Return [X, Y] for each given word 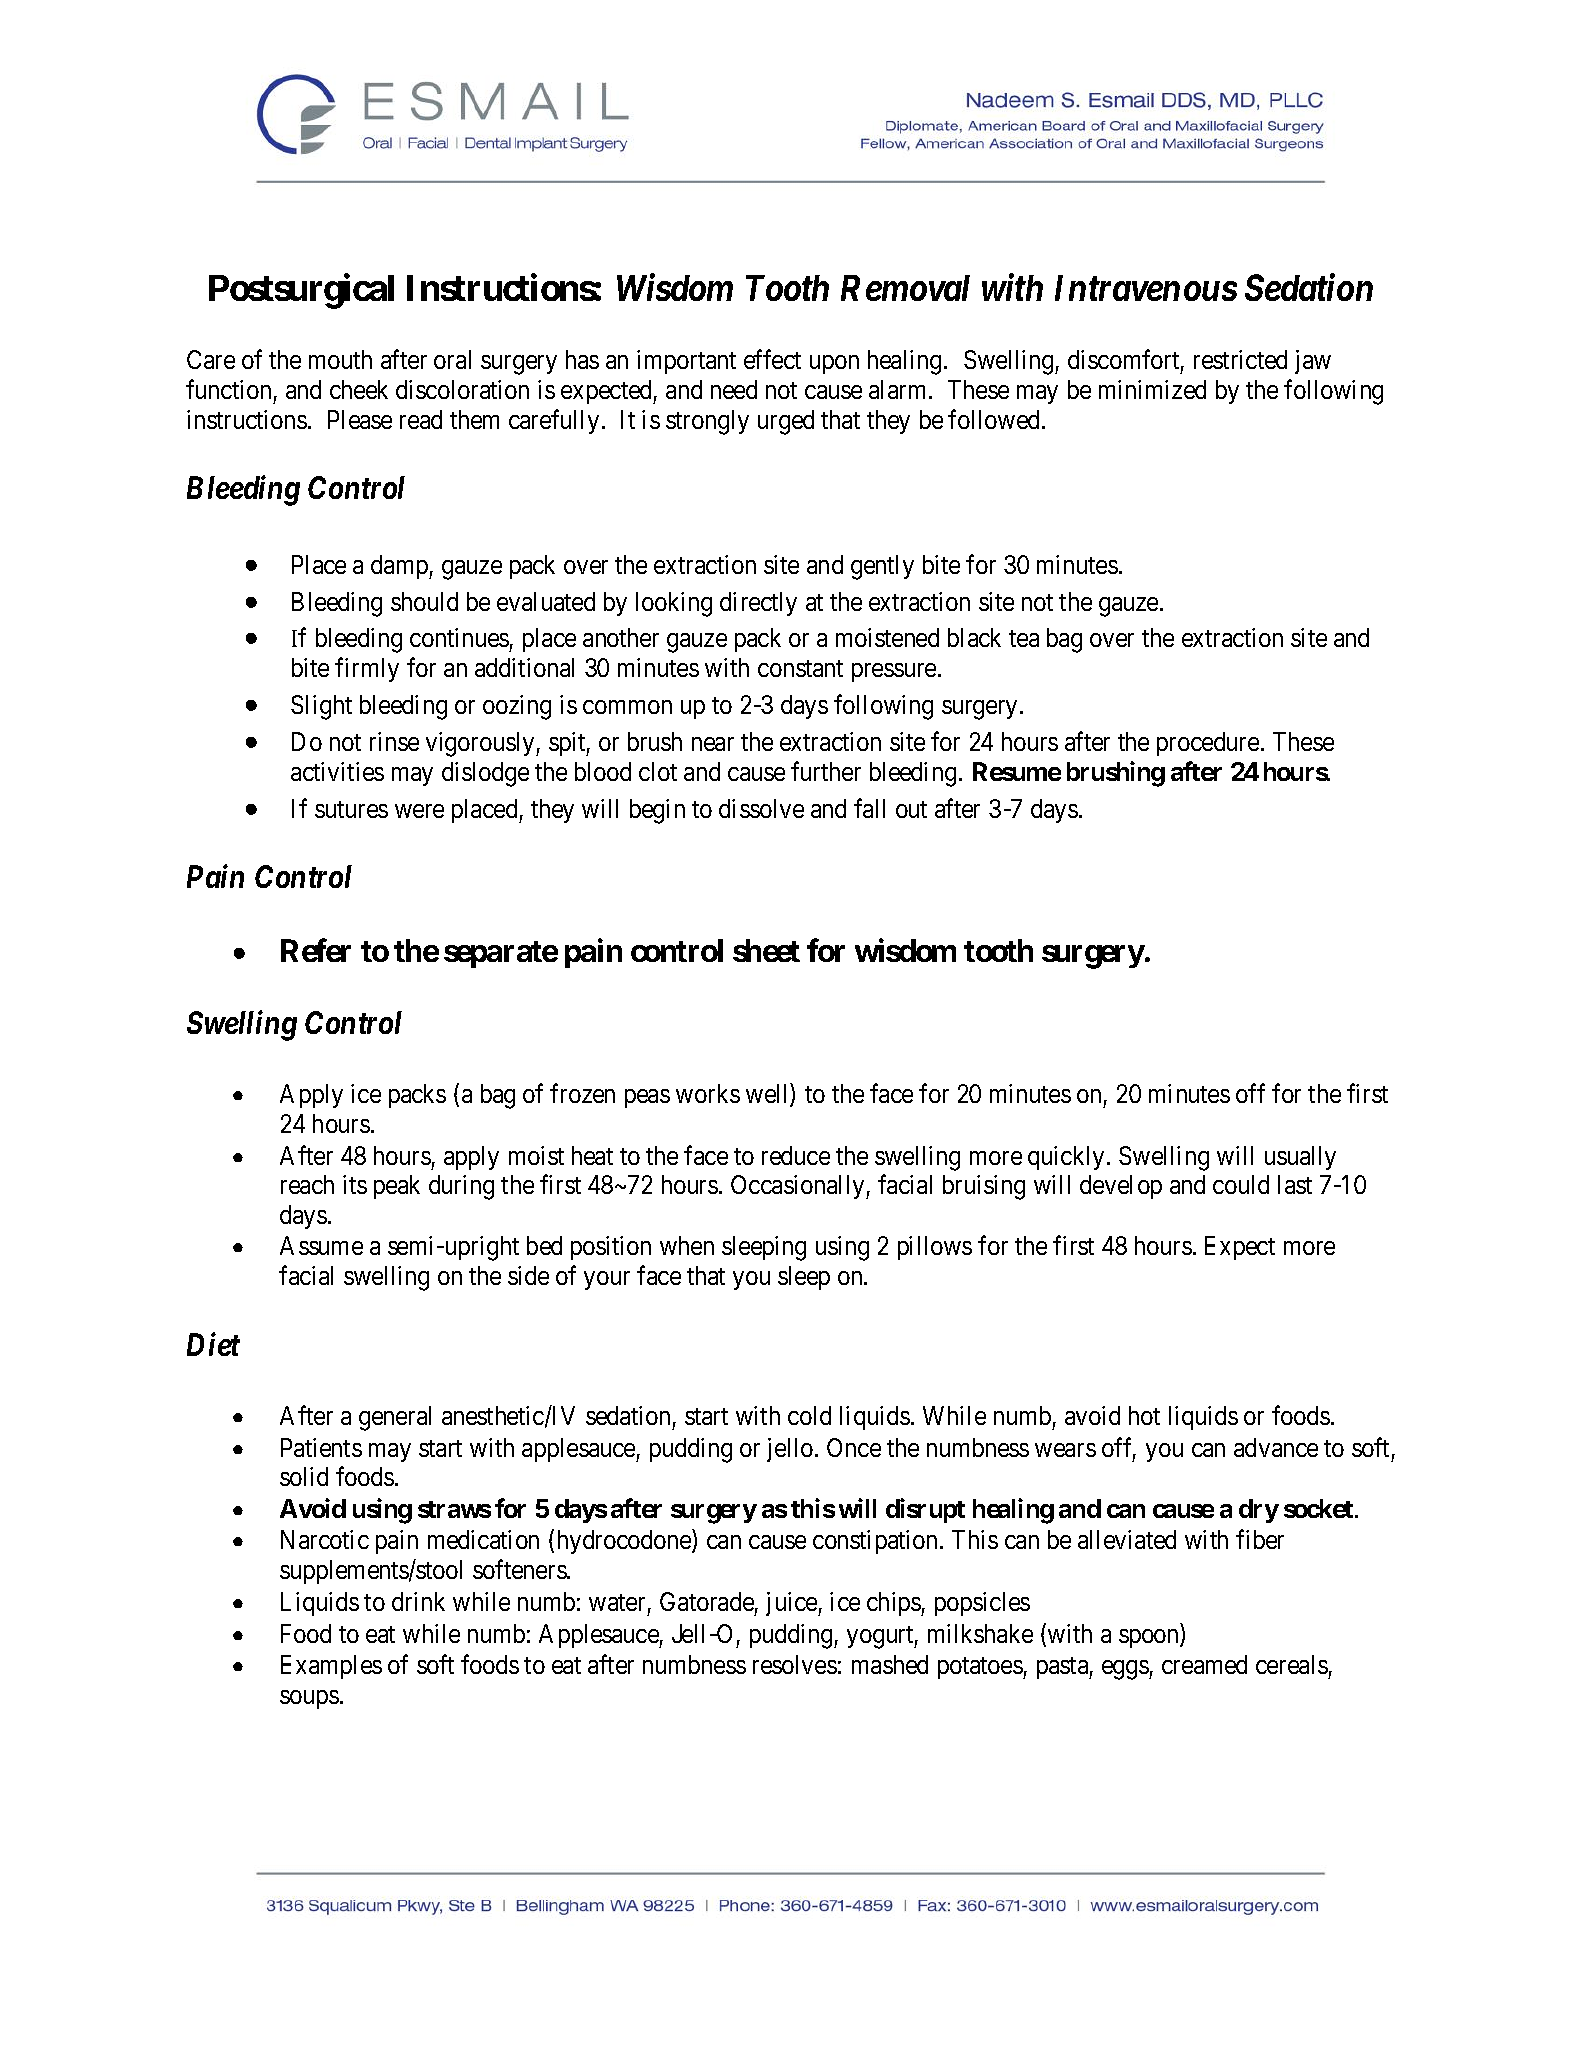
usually [1300, 1158]
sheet [766, 951]
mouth [340, 359]
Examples [331, 1667]
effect [772, 359]
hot [1144, 1415]
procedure [1208, 744]
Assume [321, 1245]
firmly [367, 670]
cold [809, 1415]
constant [800, 668]
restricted [1240, 359]
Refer [316, 950]
